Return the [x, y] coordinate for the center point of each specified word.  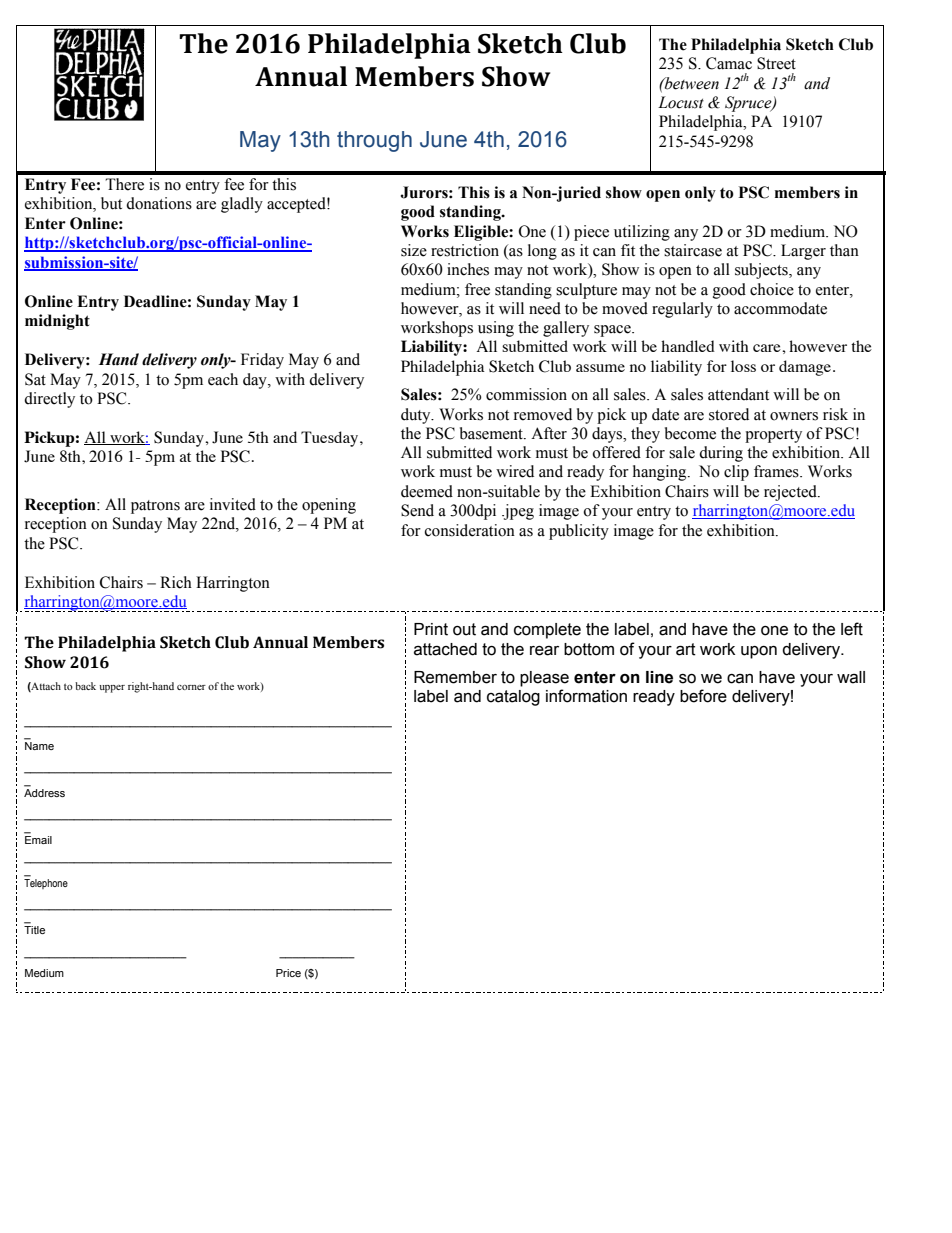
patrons [155, 507]
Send [417, 510]
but [111, 203]
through [374, 141]
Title [34, 930]
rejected [791, 493]
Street [776, 63]
